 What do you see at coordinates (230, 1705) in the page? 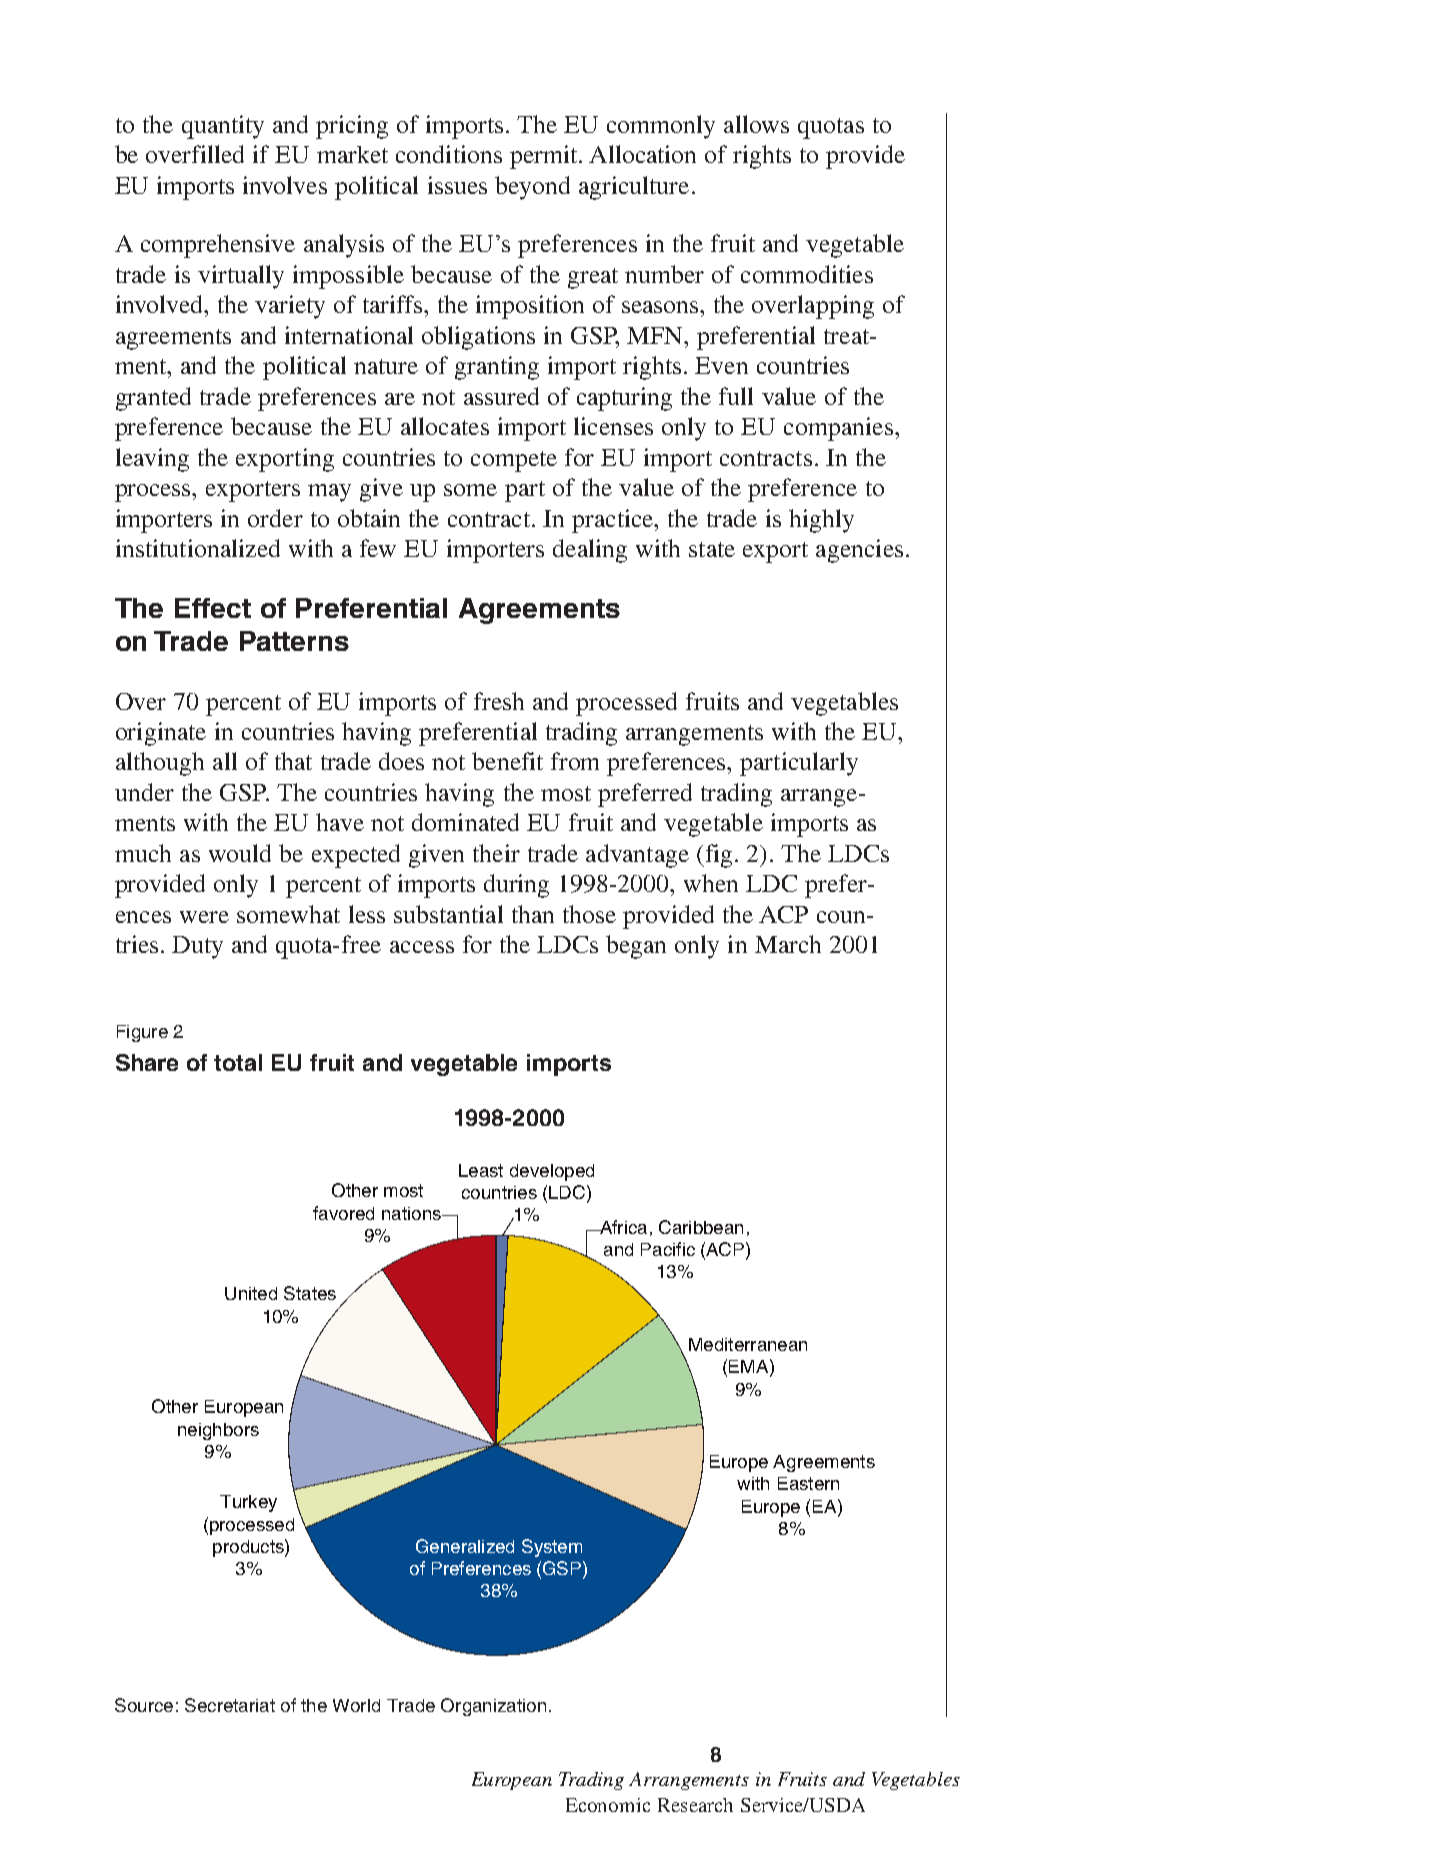
I see `Secretariat` at bounding box center [230, 1705].
